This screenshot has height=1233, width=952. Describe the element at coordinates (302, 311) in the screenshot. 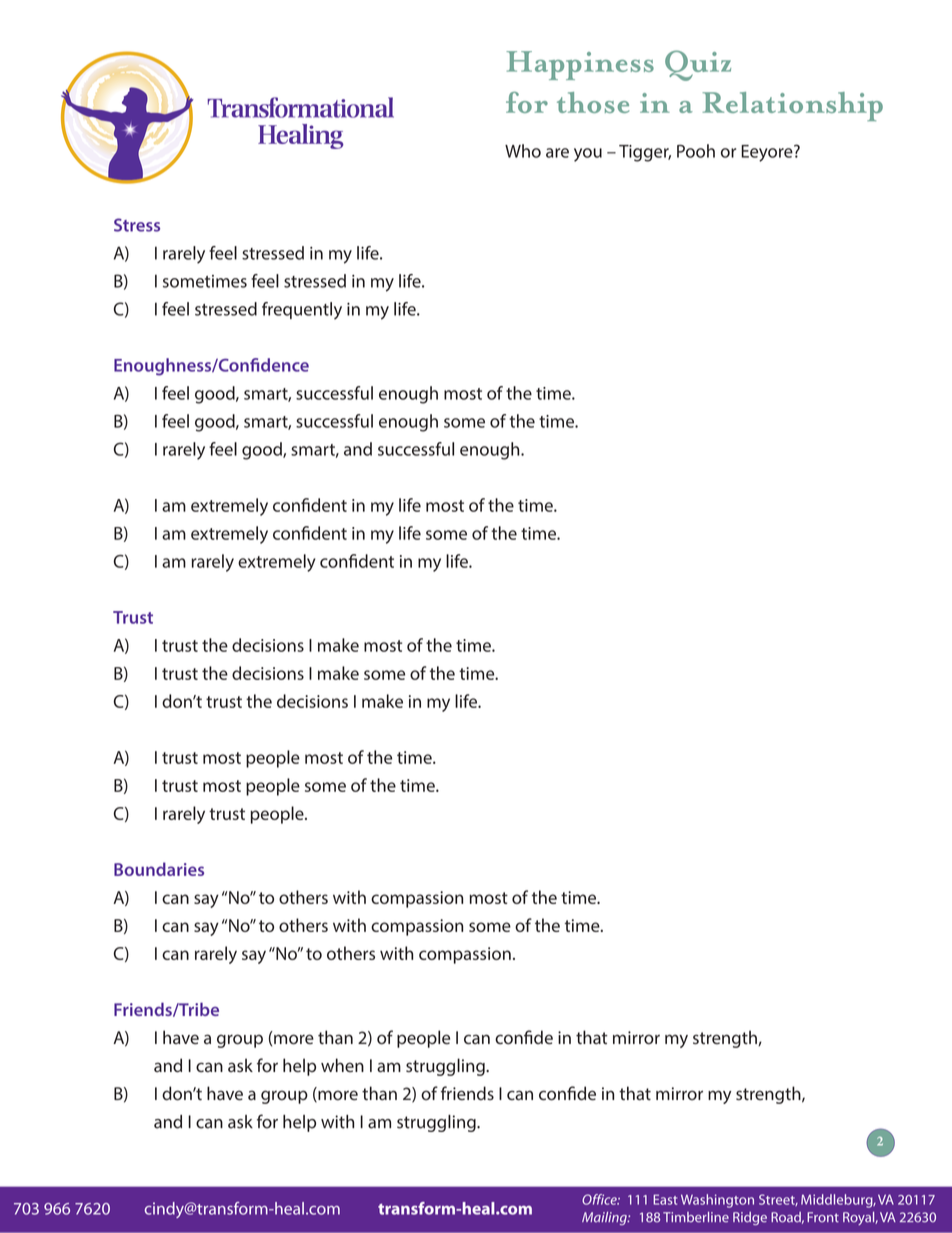

I see `frequently` at that location.
